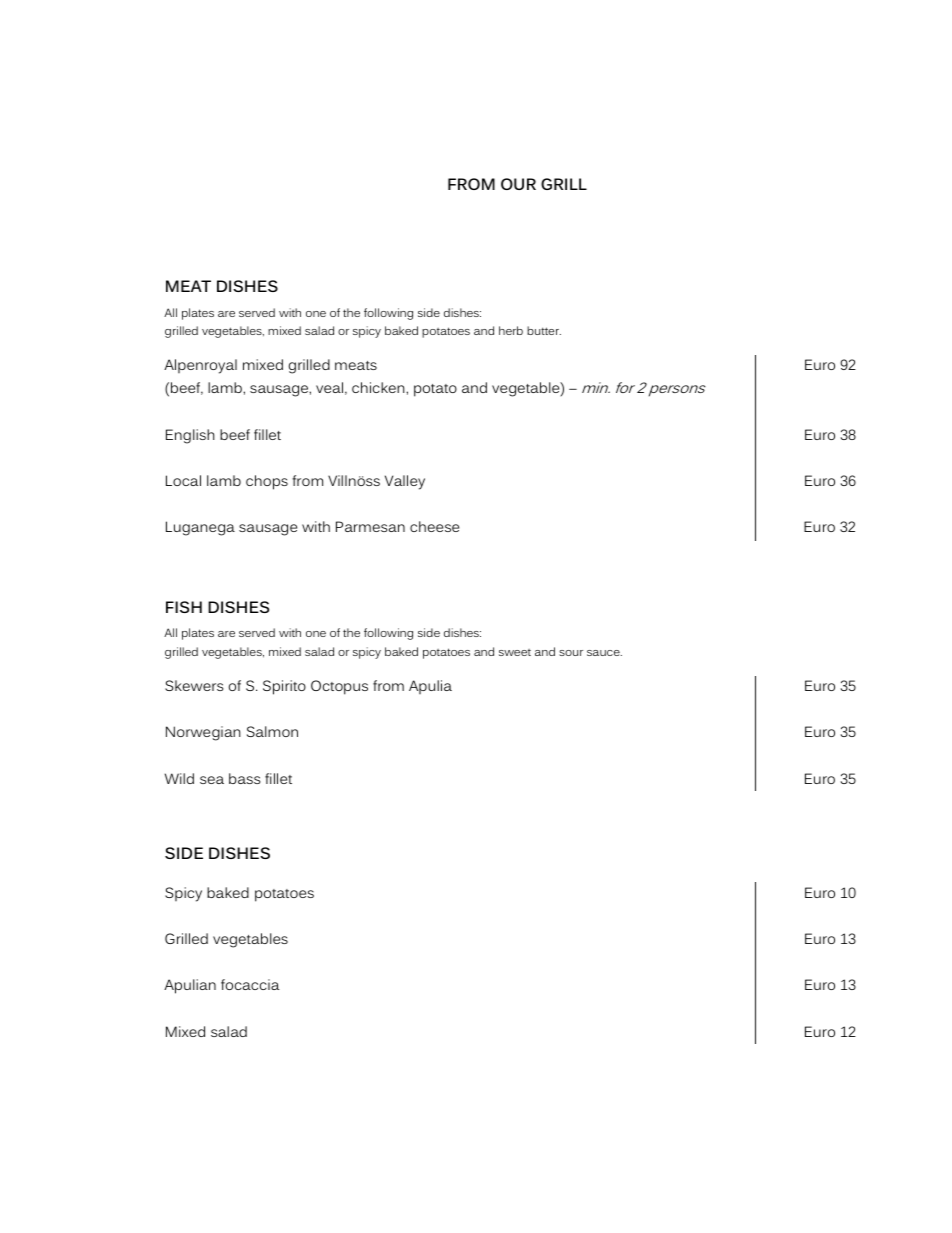 Image resolution: width=952 pixels, height=1233 pixels. I want to click on FISH, so click(184, 607).
